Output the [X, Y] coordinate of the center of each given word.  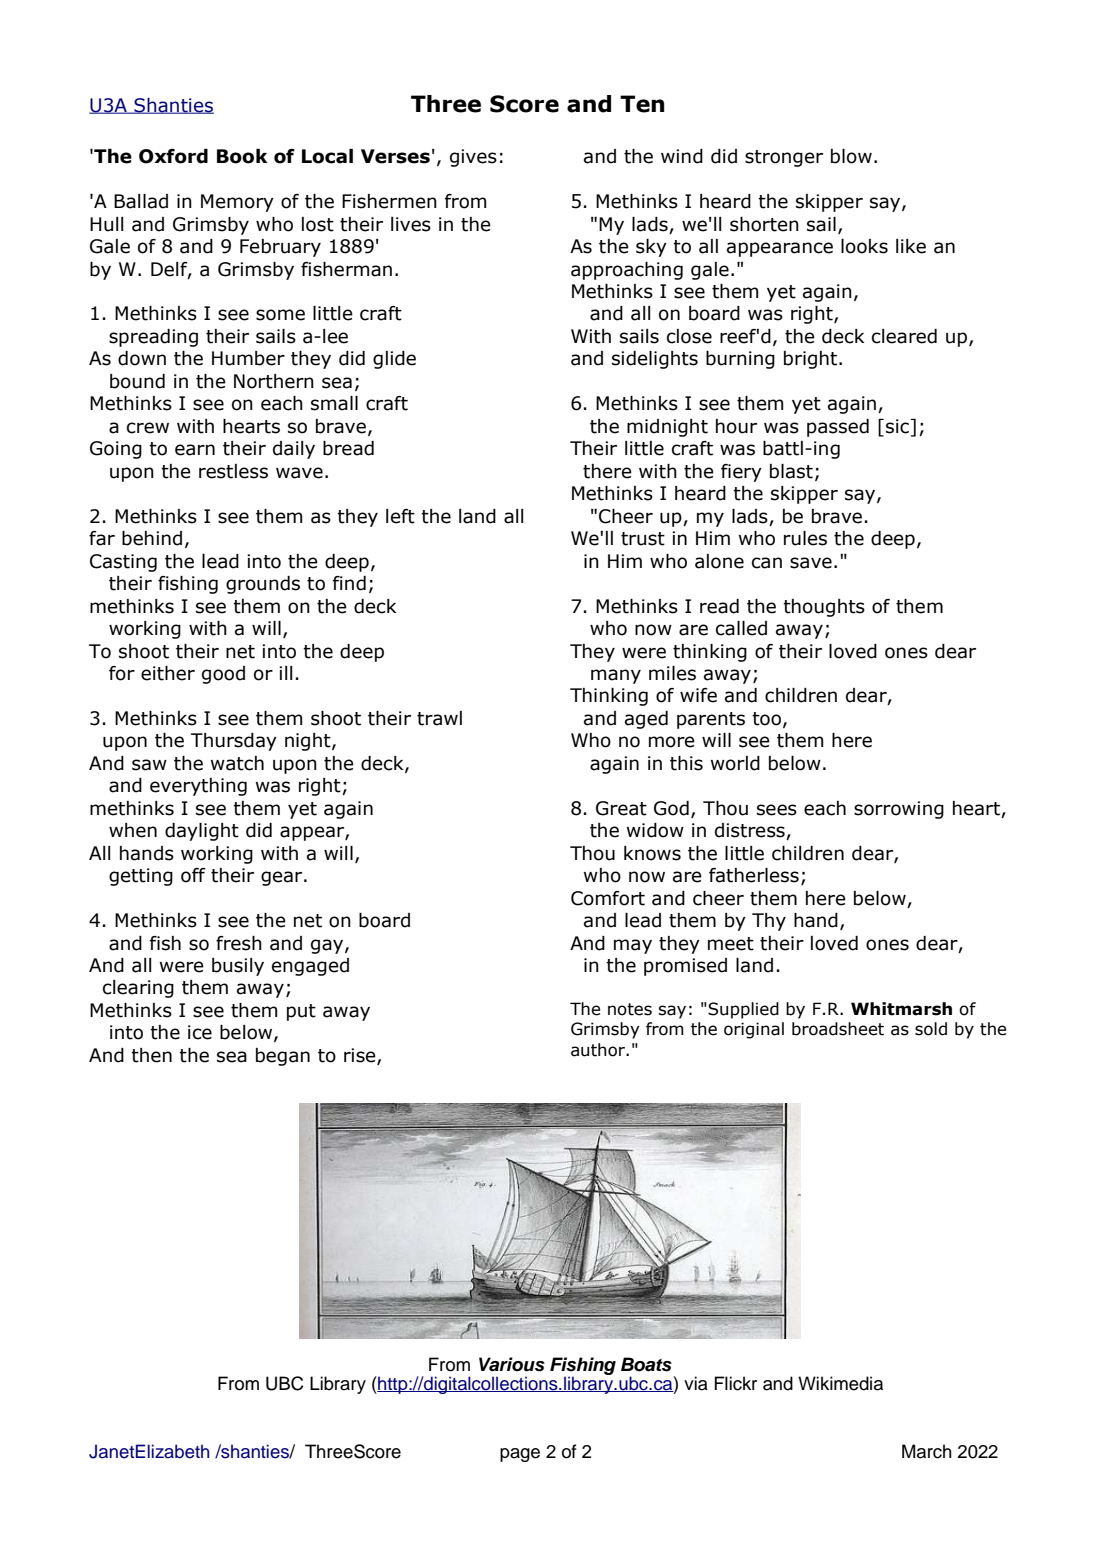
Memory [237, 203]
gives [473, 158]
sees [777, 810]
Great [621, 808]
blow [851, 156]
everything [198, 787]
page [520, 1455]
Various [512, 1364]
